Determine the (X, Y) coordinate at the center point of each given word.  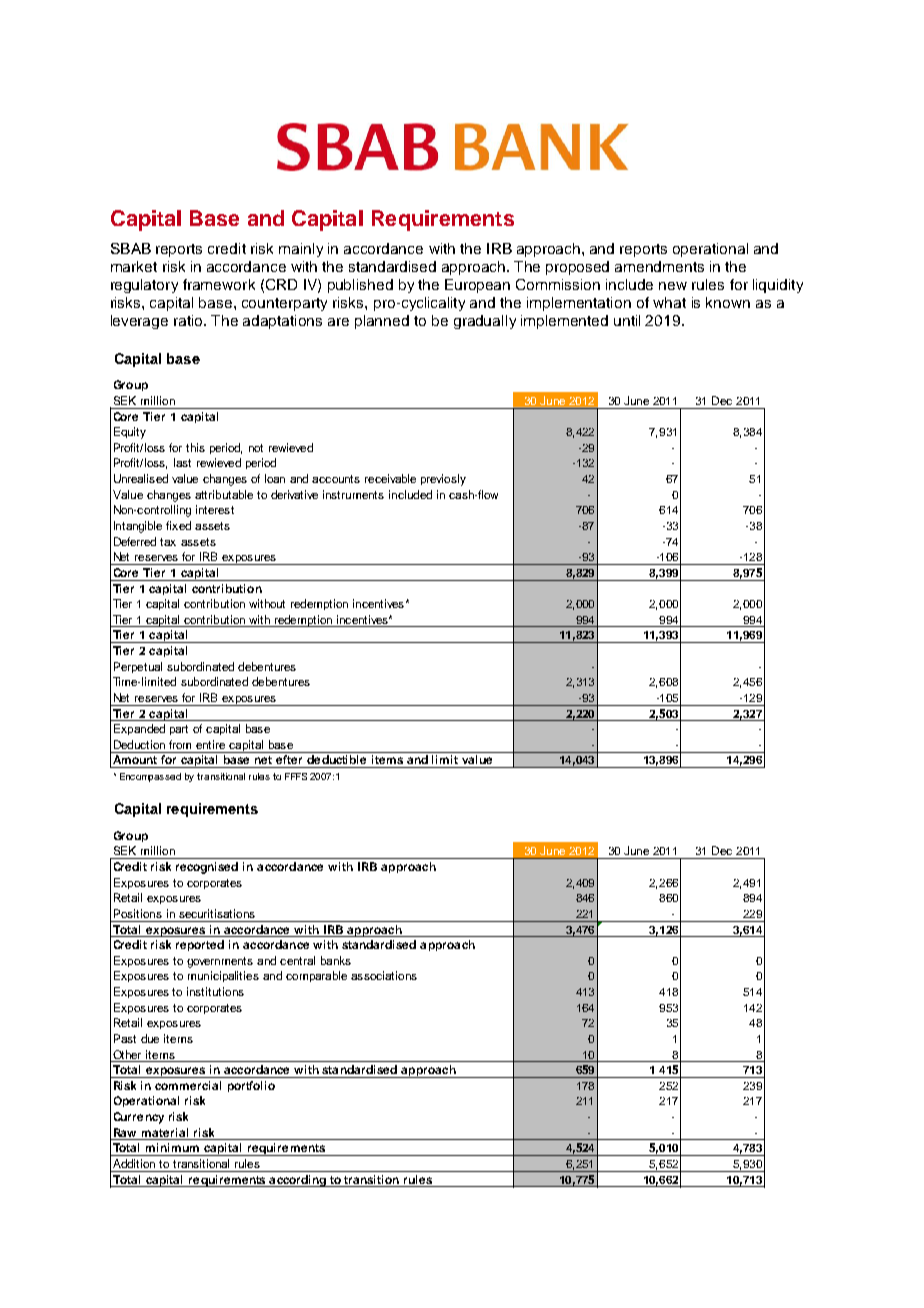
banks (336, 960)
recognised (207, 868)
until (627, 320)
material (165, 1132)
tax (168, 542)
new (673, 286)
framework (219, 284)
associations (384, 975)
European (477, 286)
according (298, 1181)
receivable (390, 478)
